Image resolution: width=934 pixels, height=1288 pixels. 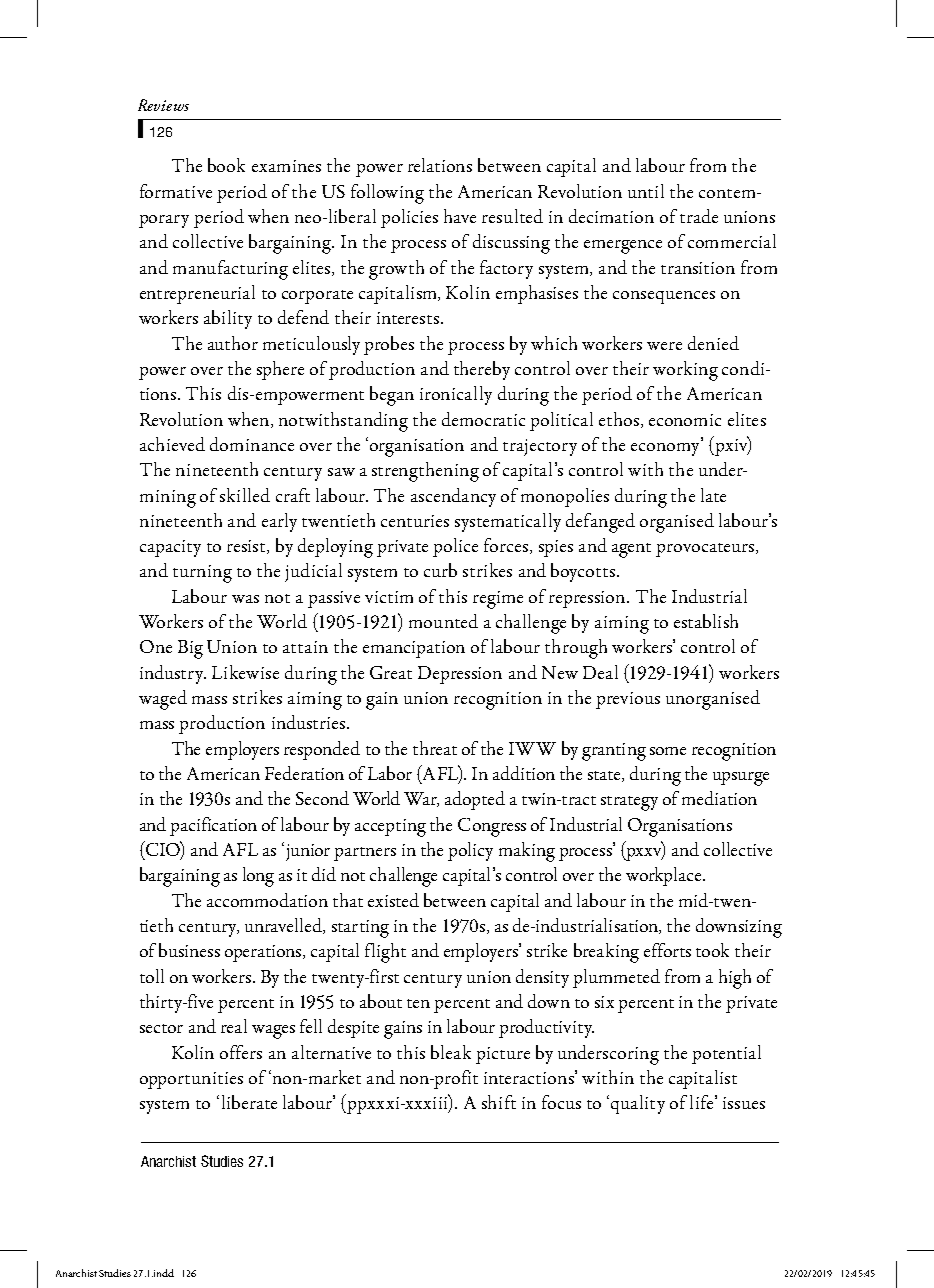 I want to click on economy, so click(x=666, y=448).
